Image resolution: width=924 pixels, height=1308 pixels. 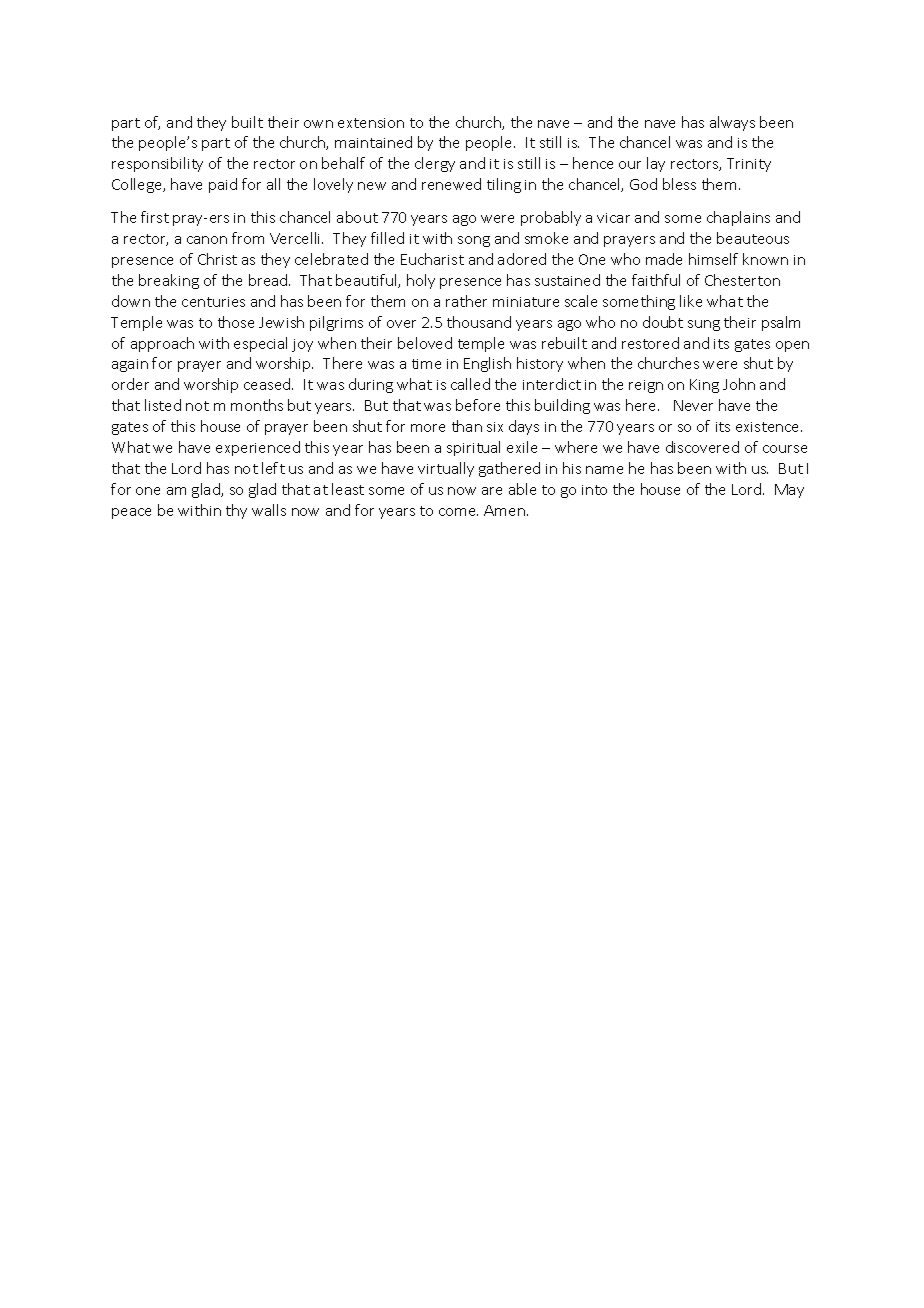 I want to click on sung, so click(x=704, y=325).
